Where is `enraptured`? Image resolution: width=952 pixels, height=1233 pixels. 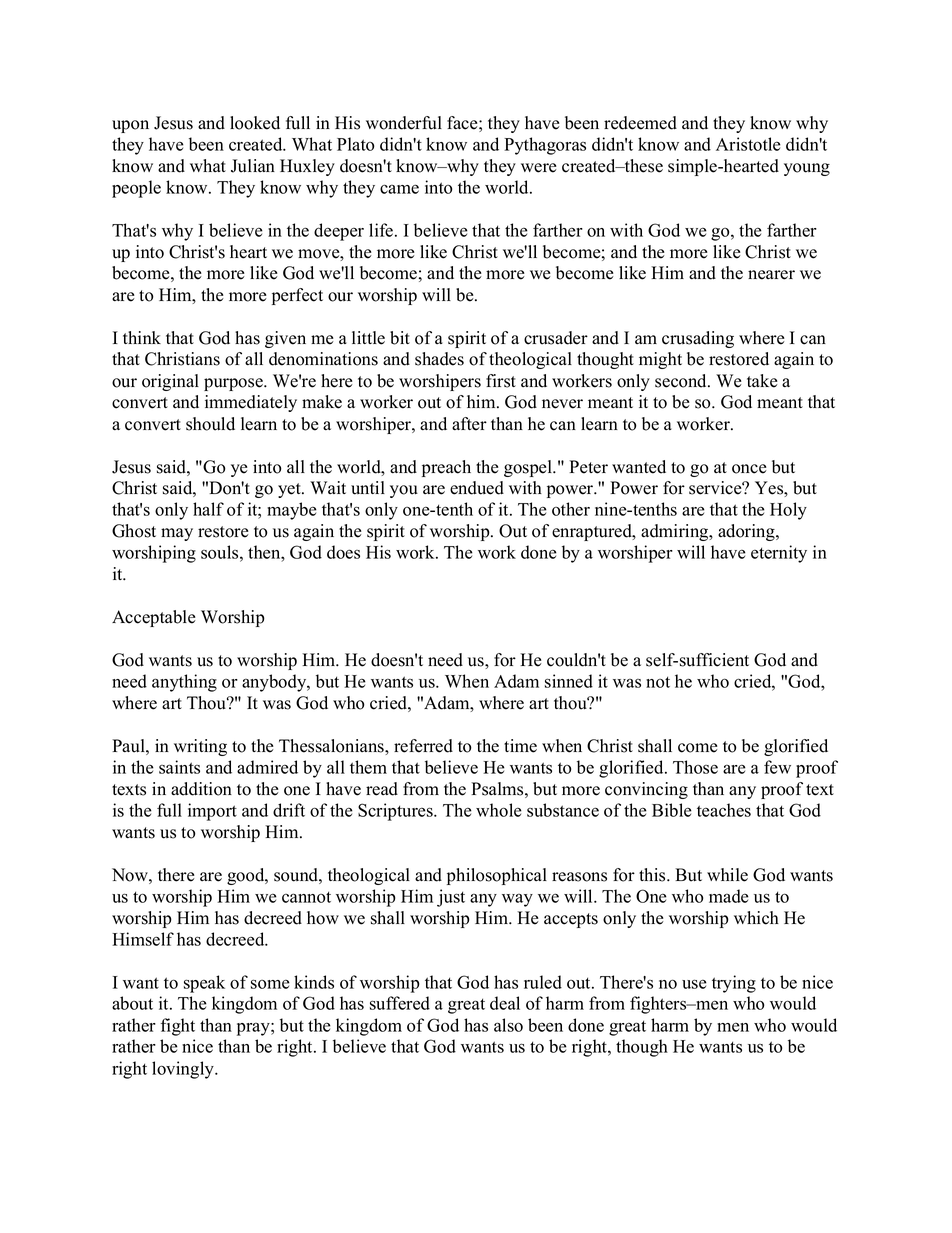
enraptured is located at coordinates (593, 532).
